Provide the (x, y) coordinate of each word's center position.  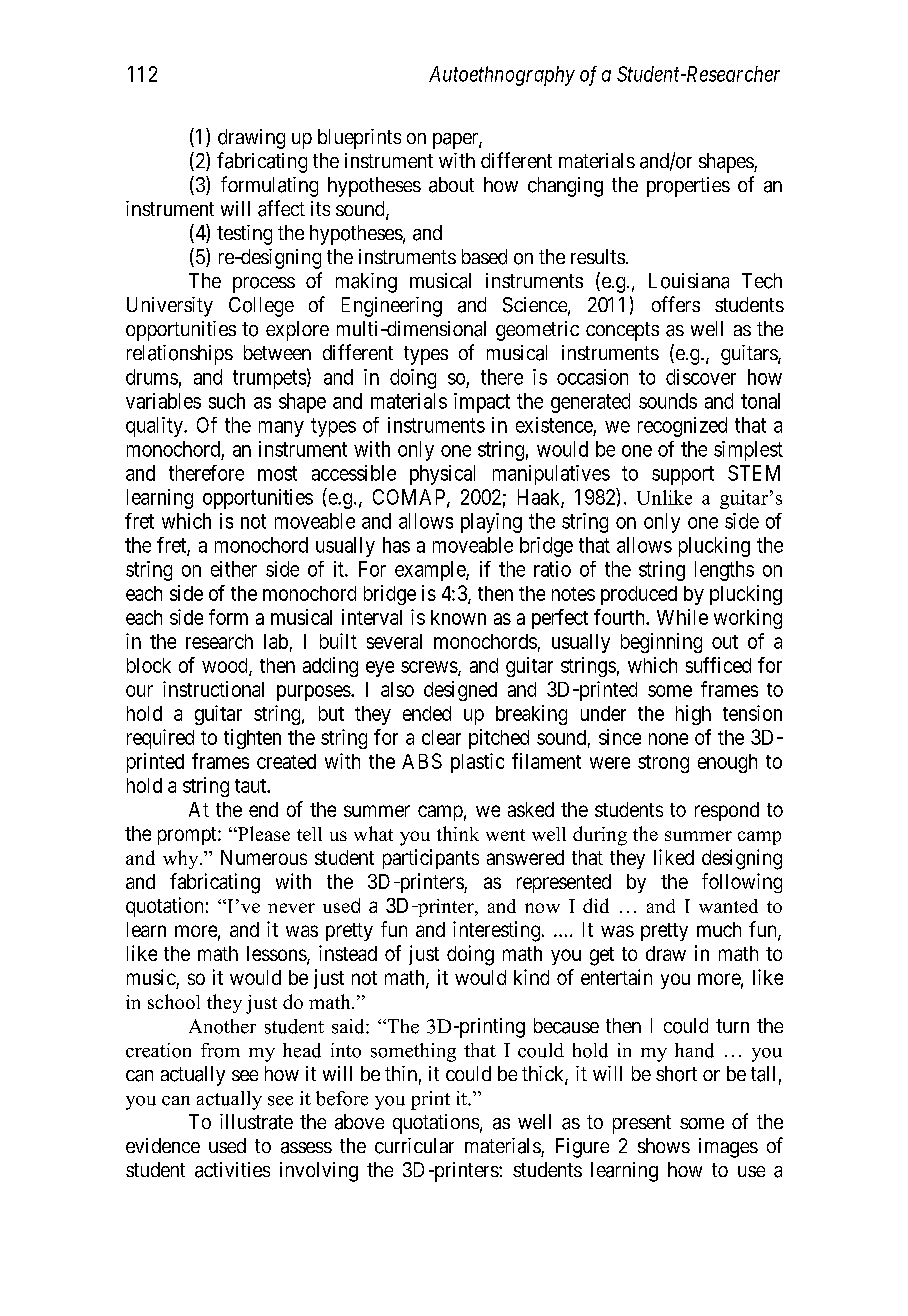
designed (460, 691)
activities (232, 1170)
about (451, 185)
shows (664, 1145)
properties (688, 187)
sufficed (718, 665)
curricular (414, 1146)
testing (244, 235)
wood (226, 666)
